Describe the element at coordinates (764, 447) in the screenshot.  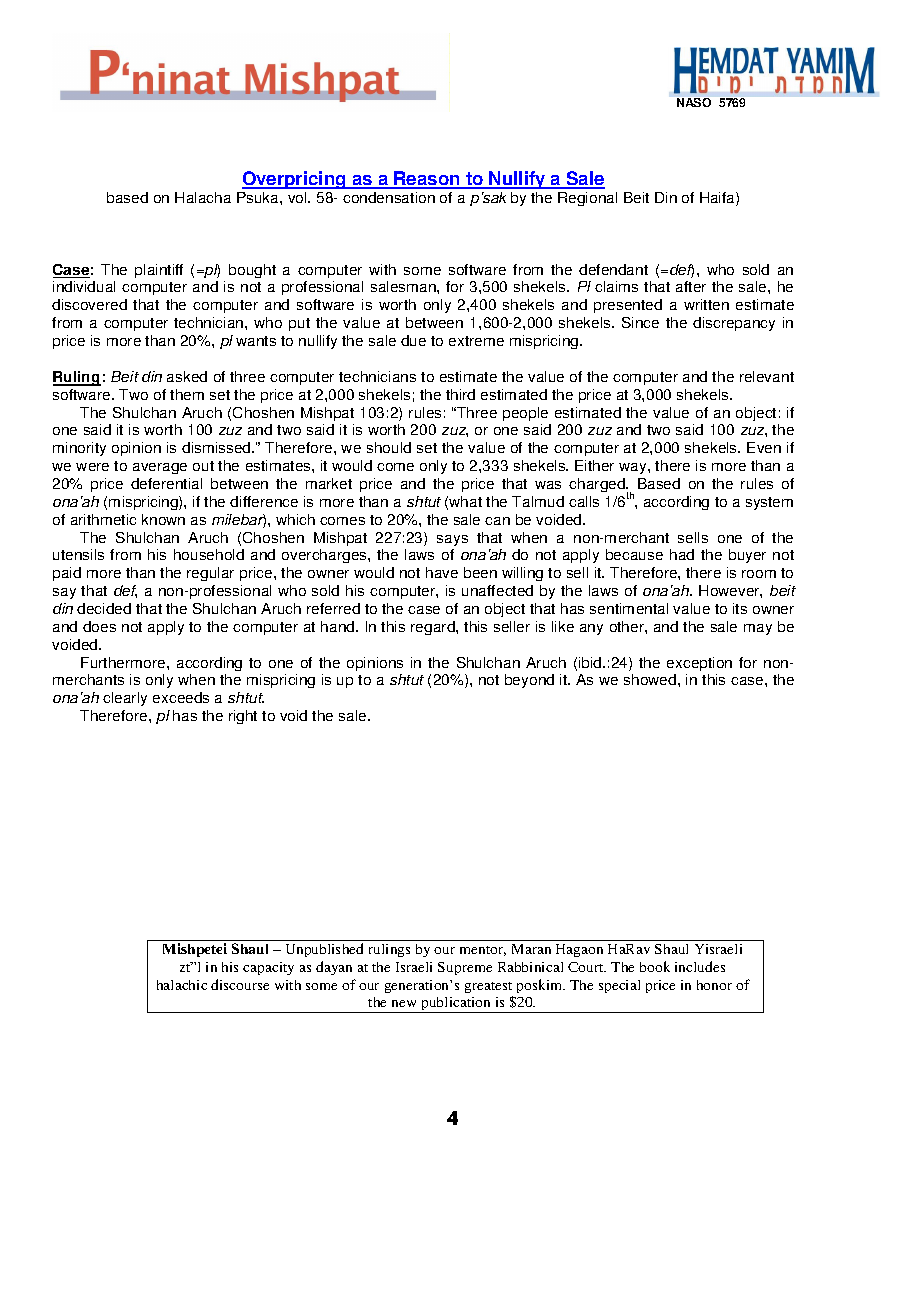
I see `Even` at that location.
